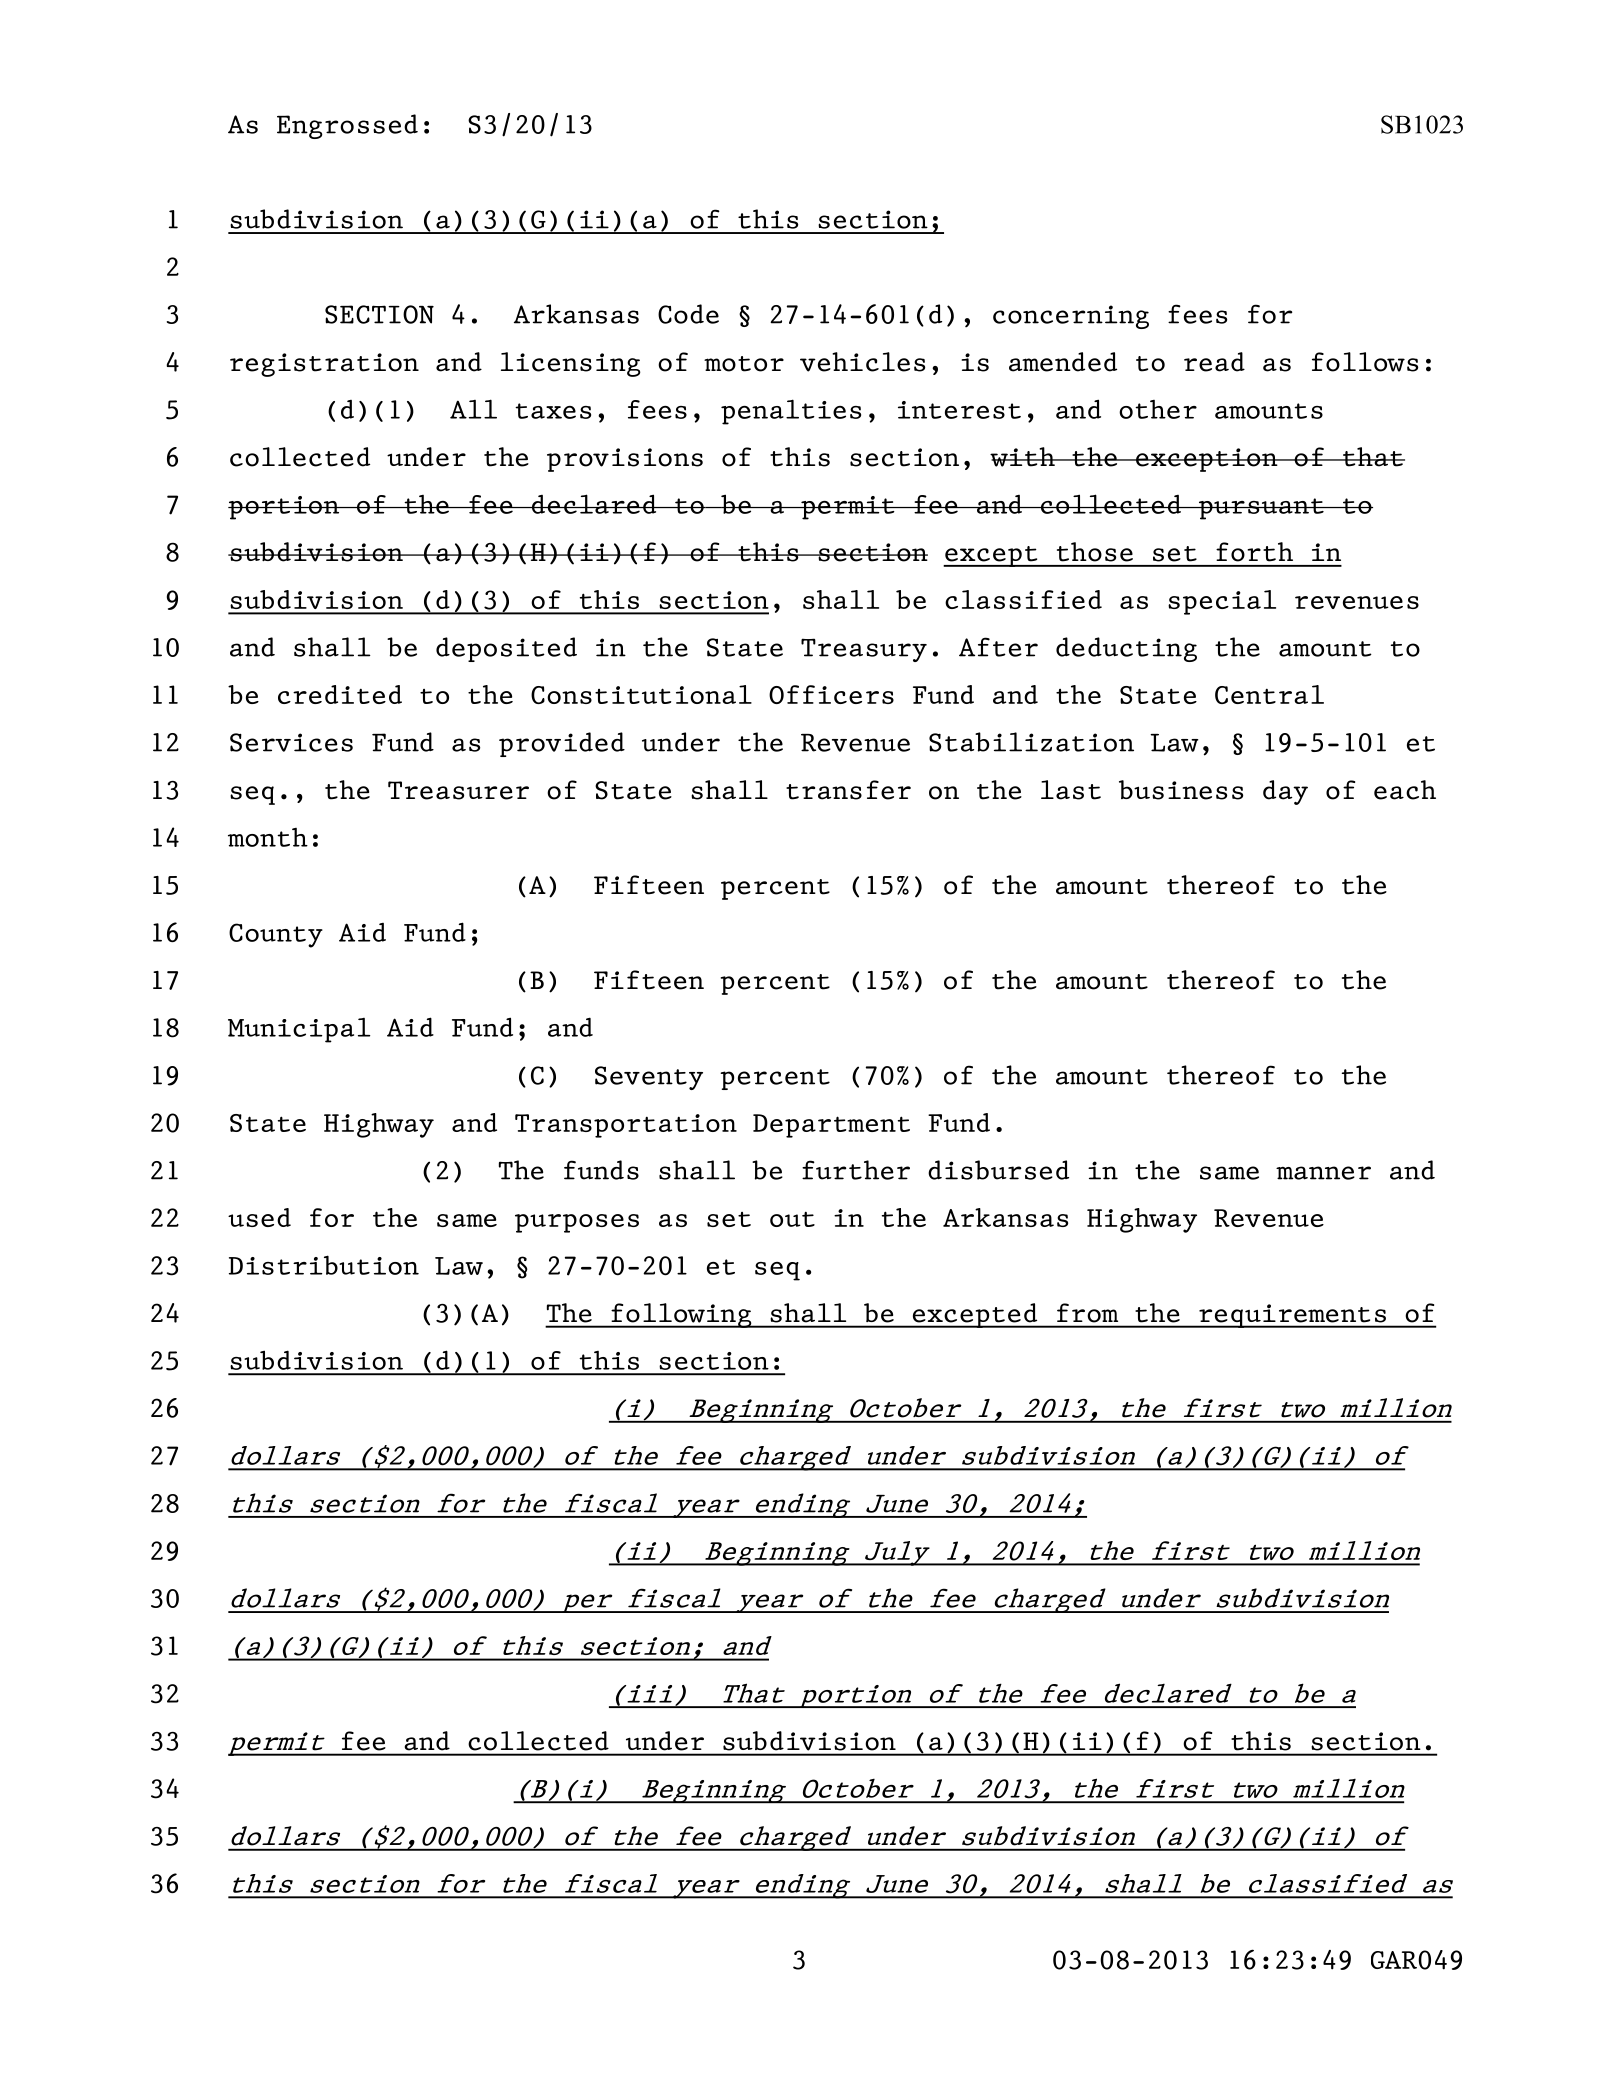  What do you see at coordinates (1071, 317) in the screenshot?
I see `concerning` at bounding box center [1071, 317].
